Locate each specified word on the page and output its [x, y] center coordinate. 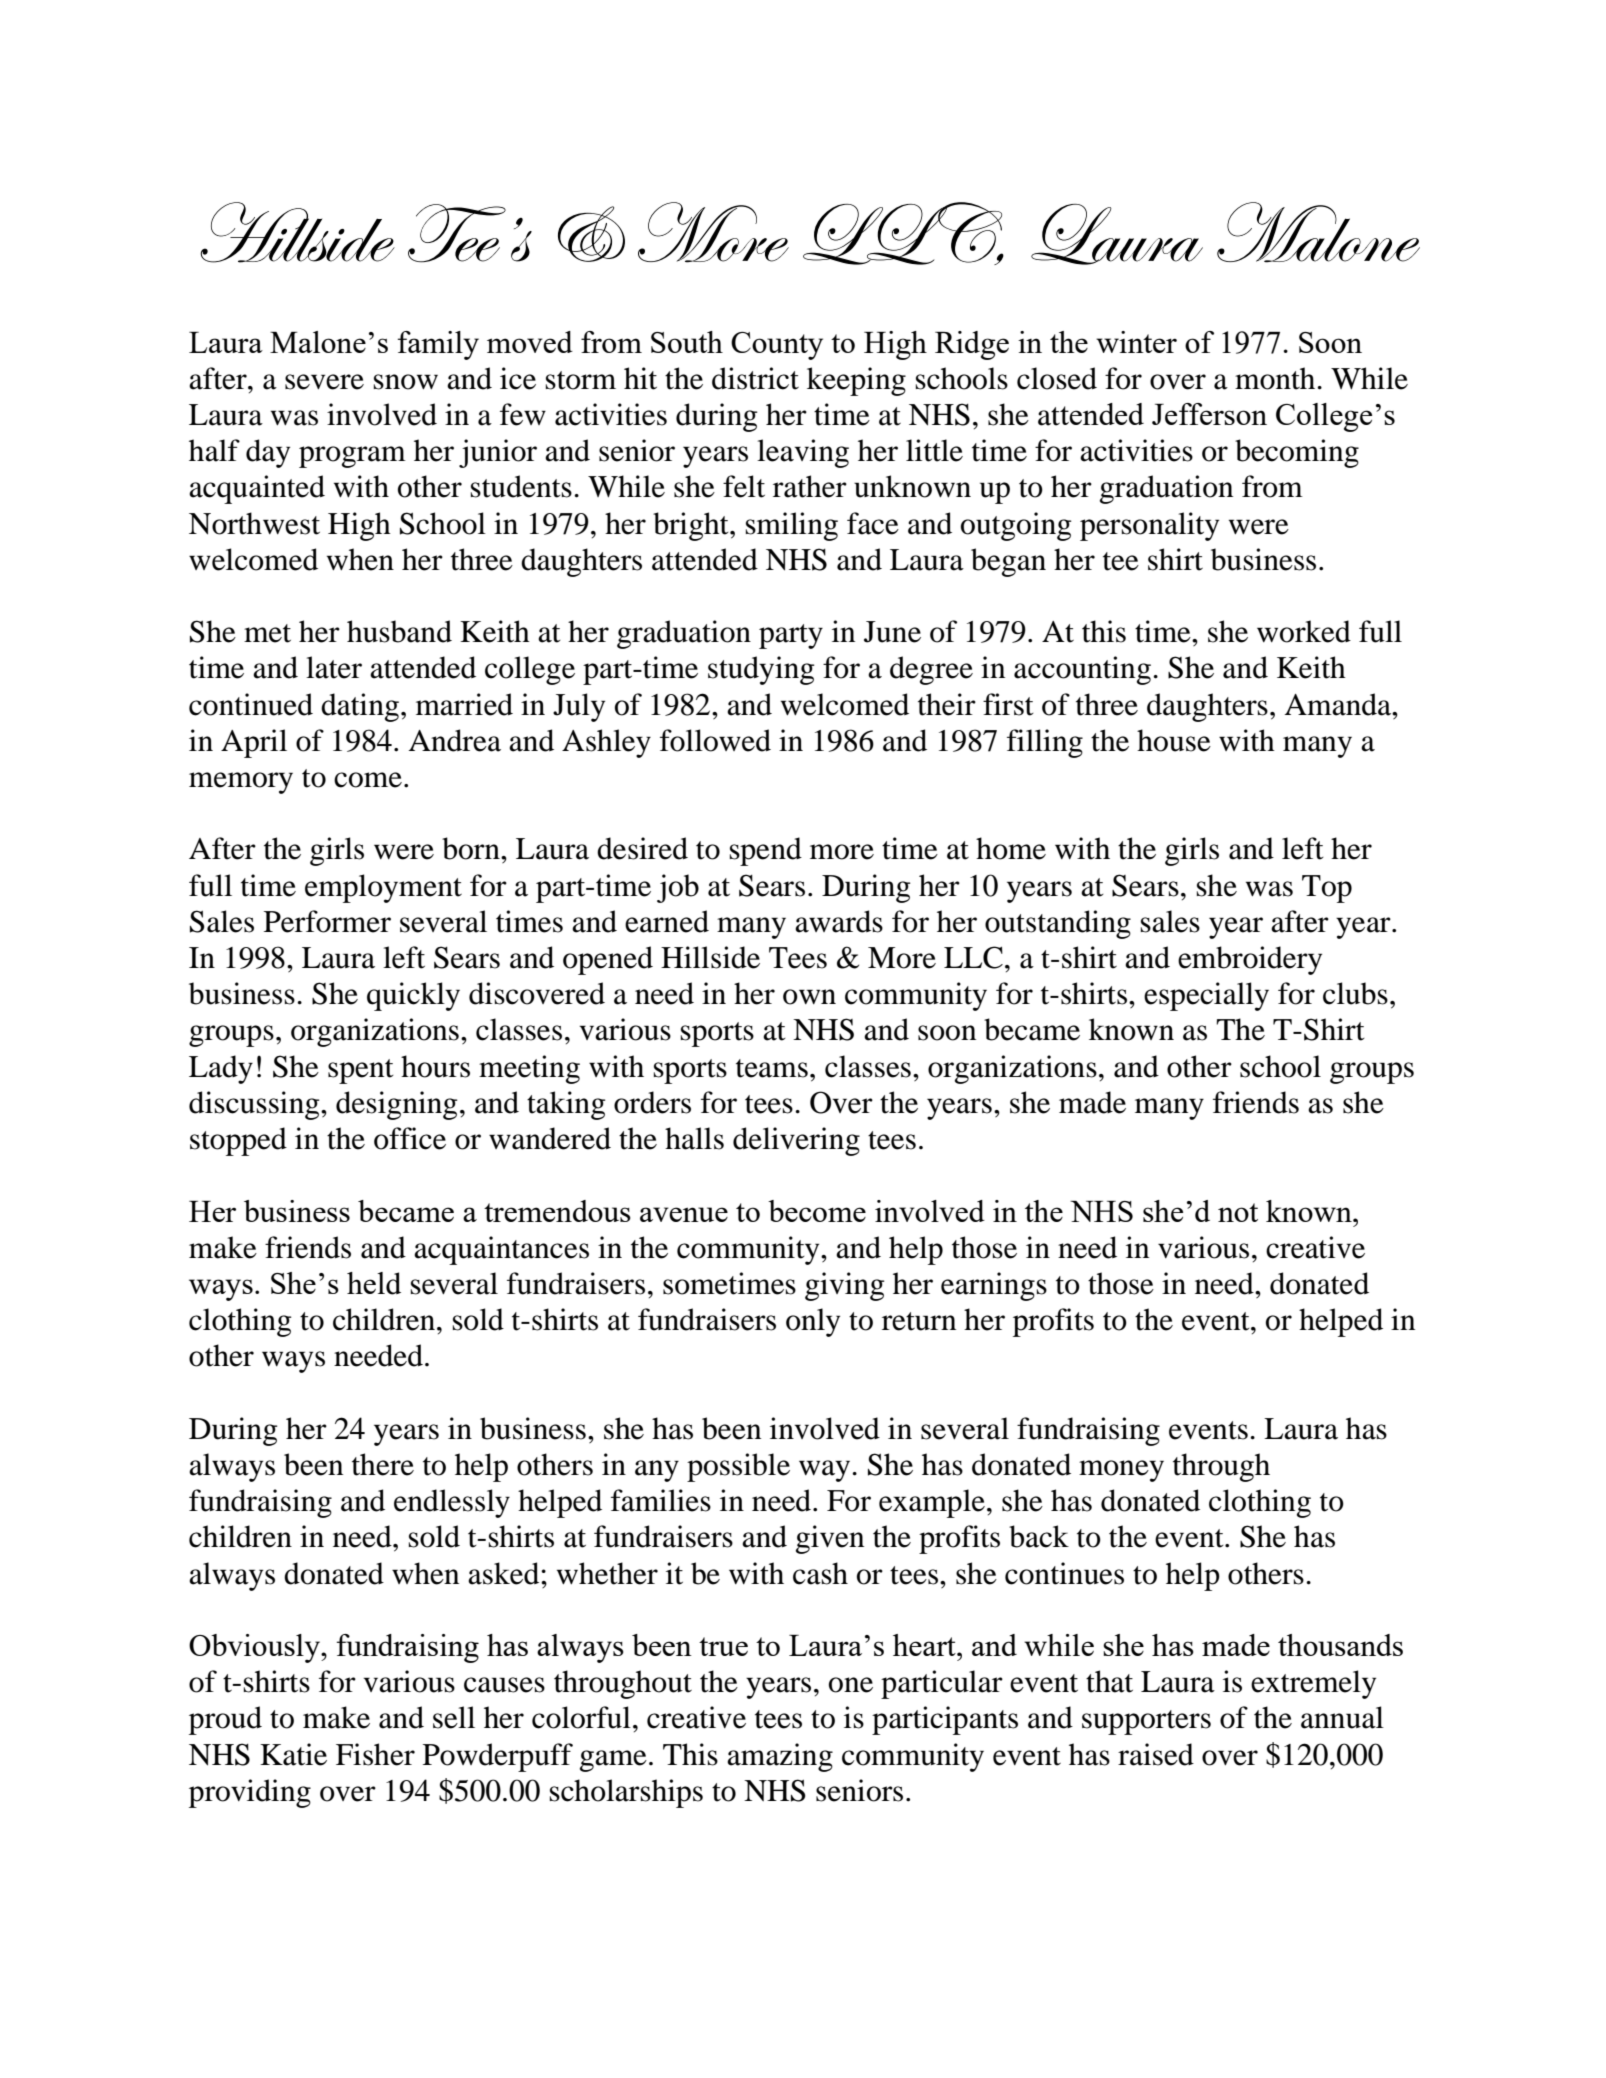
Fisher [375, 1754]
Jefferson [1209, 414]
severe [324, 382]
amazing [780, 1757]
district [755, 378]
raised [1156, 1754]
